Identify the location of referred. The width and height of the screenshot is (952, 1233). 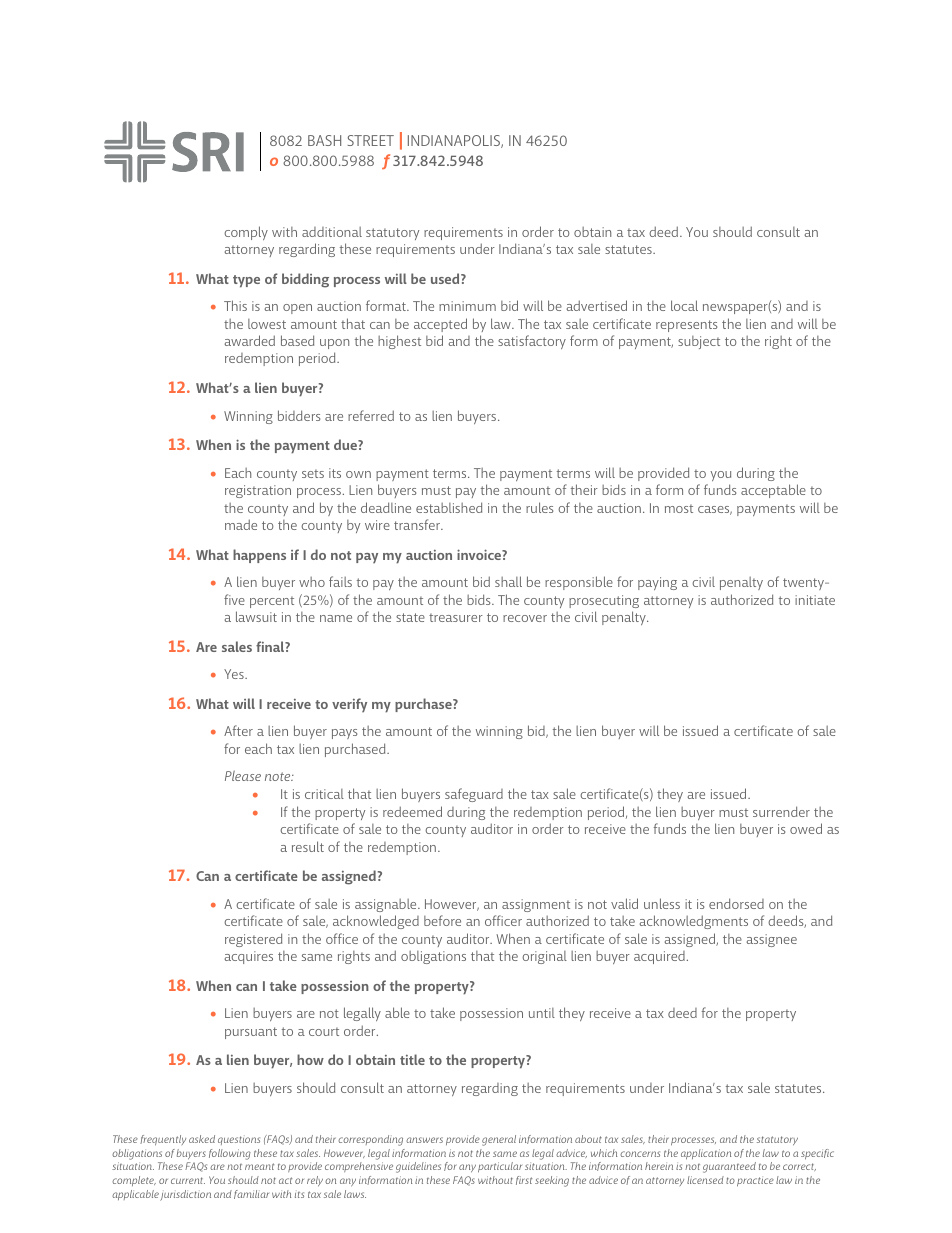
(371, 415).
